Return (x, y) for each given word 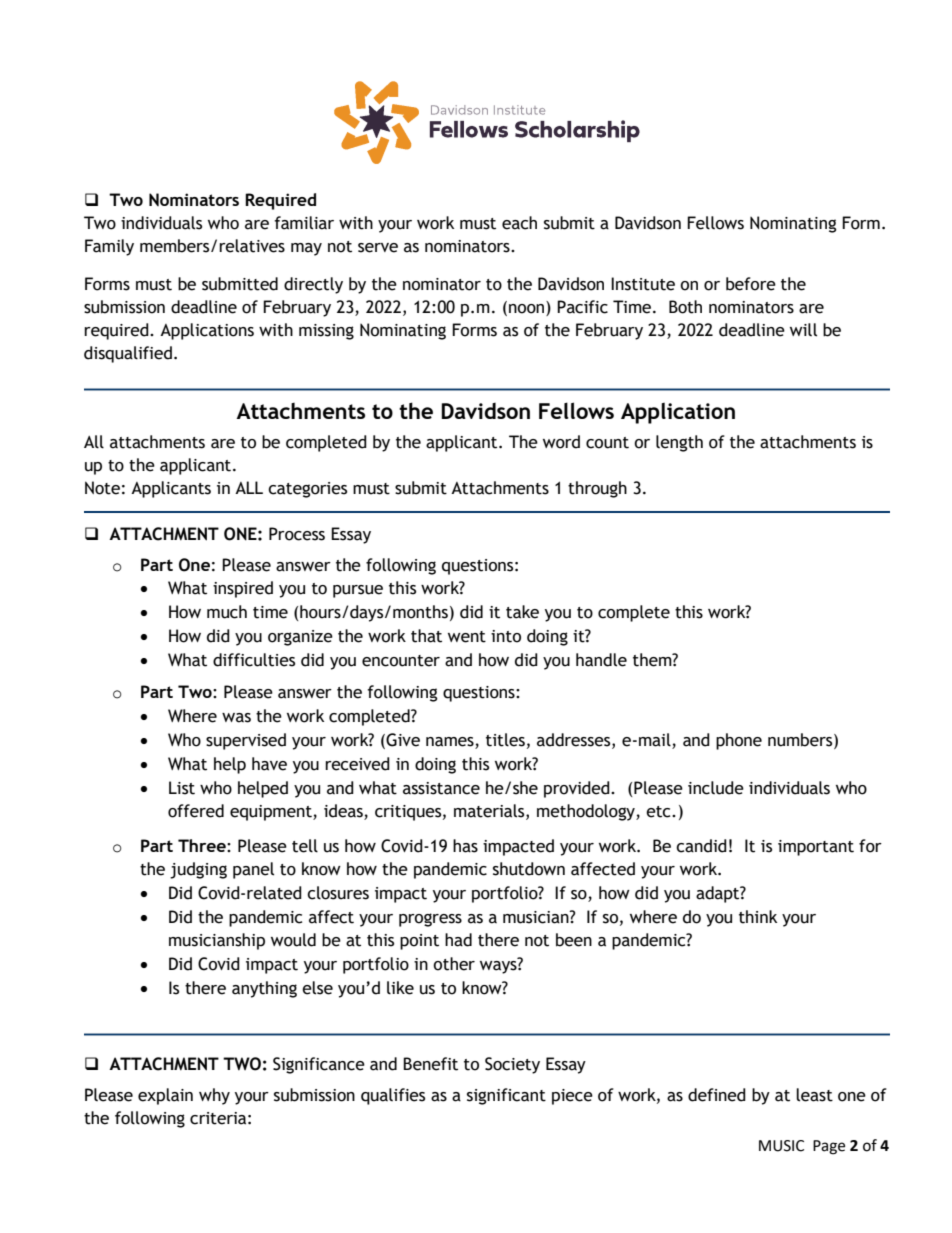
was (236, 718)
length (679, 443)
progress (430, 920)
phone (739, 741)
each (519, 223)
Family (109, 247)
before (751, 284)
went (467, 637)
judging (198, 870)
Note (102, 488)
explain (165, 1096)
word (561, 442)
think (758, 917)
